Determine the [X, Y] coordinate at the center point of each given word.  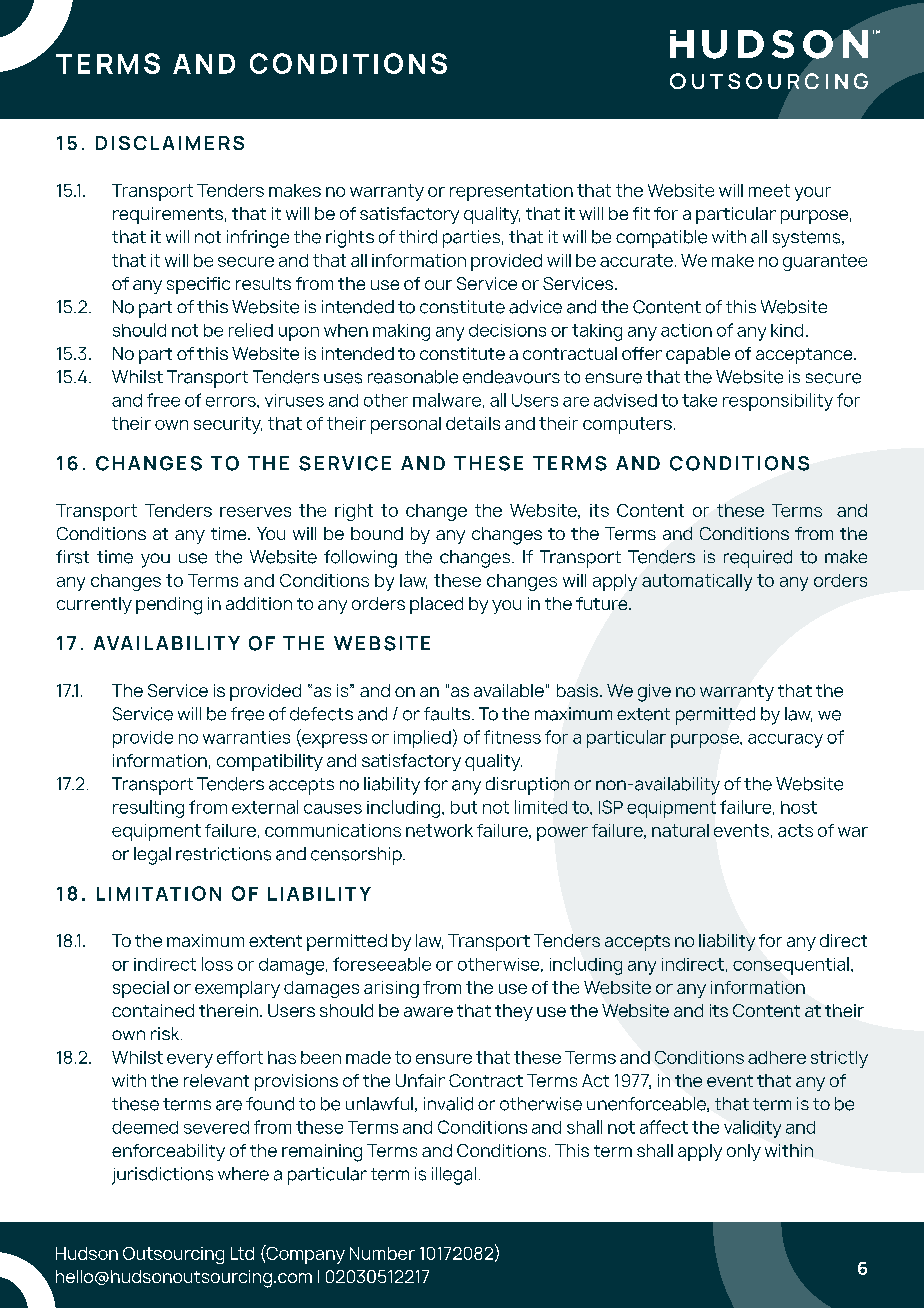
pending [169, 606]
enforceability [168, 1152]
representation [511, 192]
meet [769, 190]
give [654, 693]
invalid [448, 1104]
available [509, 690]
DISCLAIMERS [170, 143]
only [744, 1152]
